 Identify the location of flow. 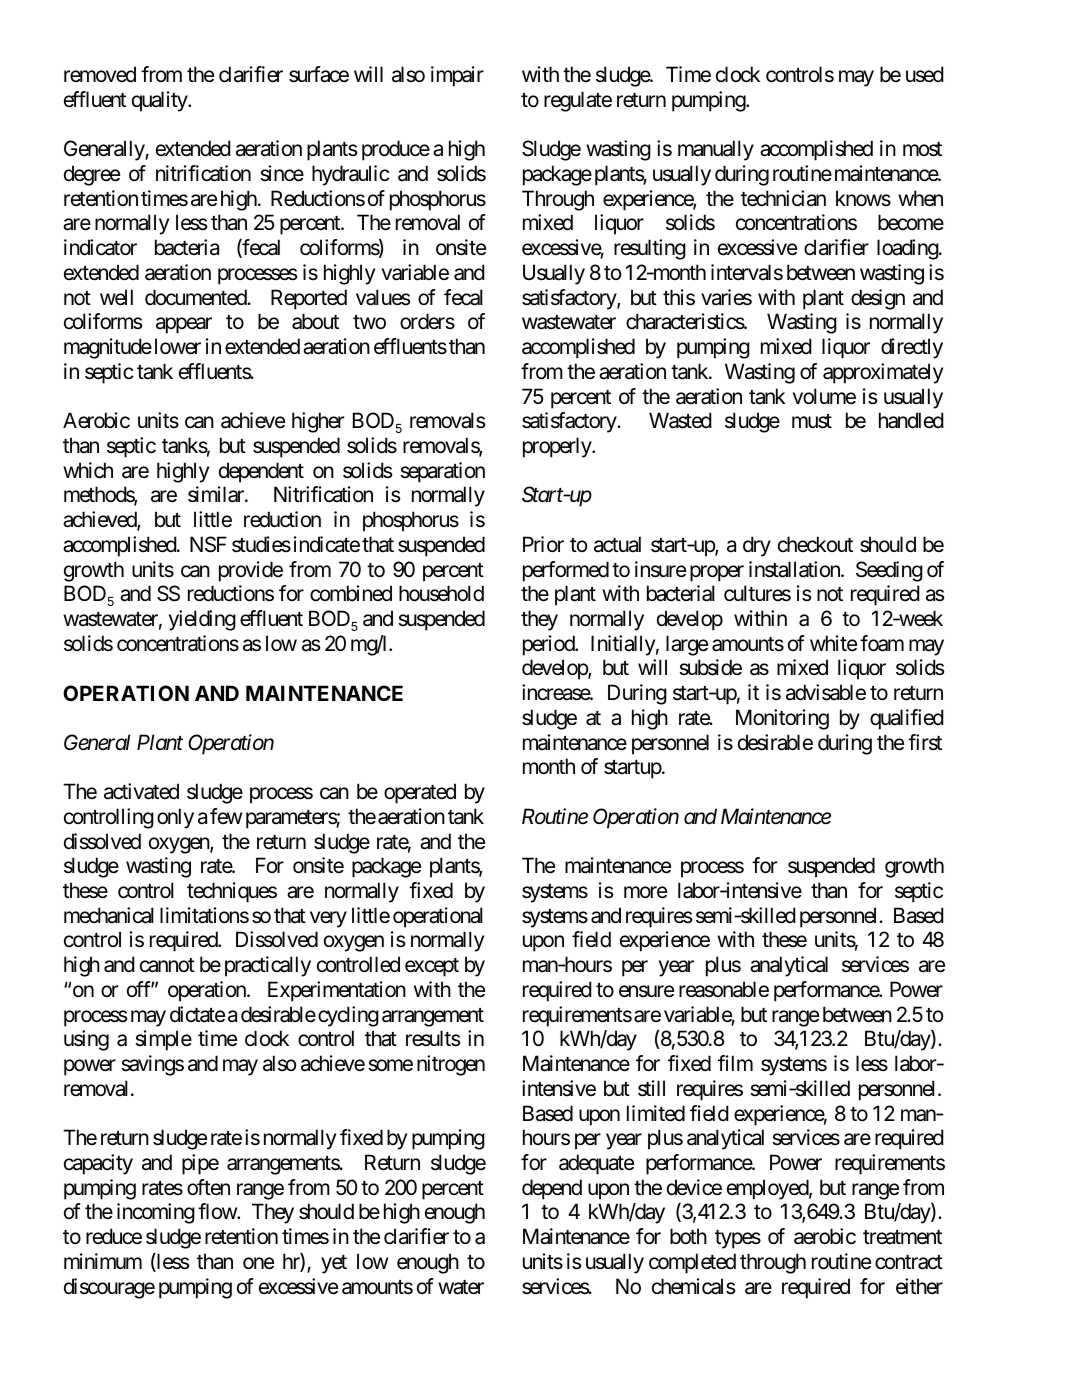
(218, 1211).
